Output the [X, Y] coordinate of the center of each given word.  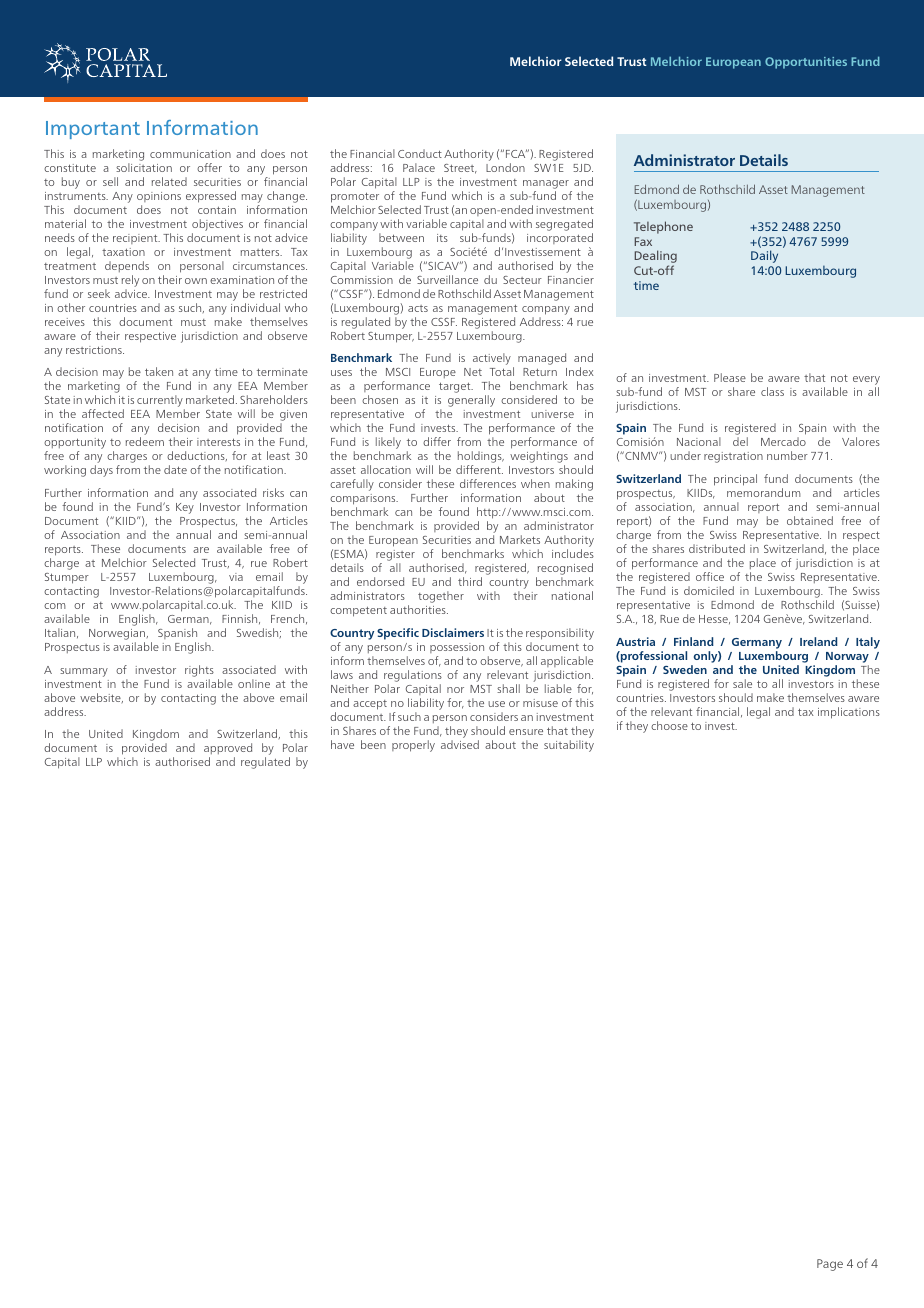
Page [830, 1265]
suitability [569, 746]
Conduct [420, 153]
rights [199, 671]
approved [228, 750]
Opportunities [806, 63]
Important [93, 130]
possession [457, 648]
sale [742, 683]
